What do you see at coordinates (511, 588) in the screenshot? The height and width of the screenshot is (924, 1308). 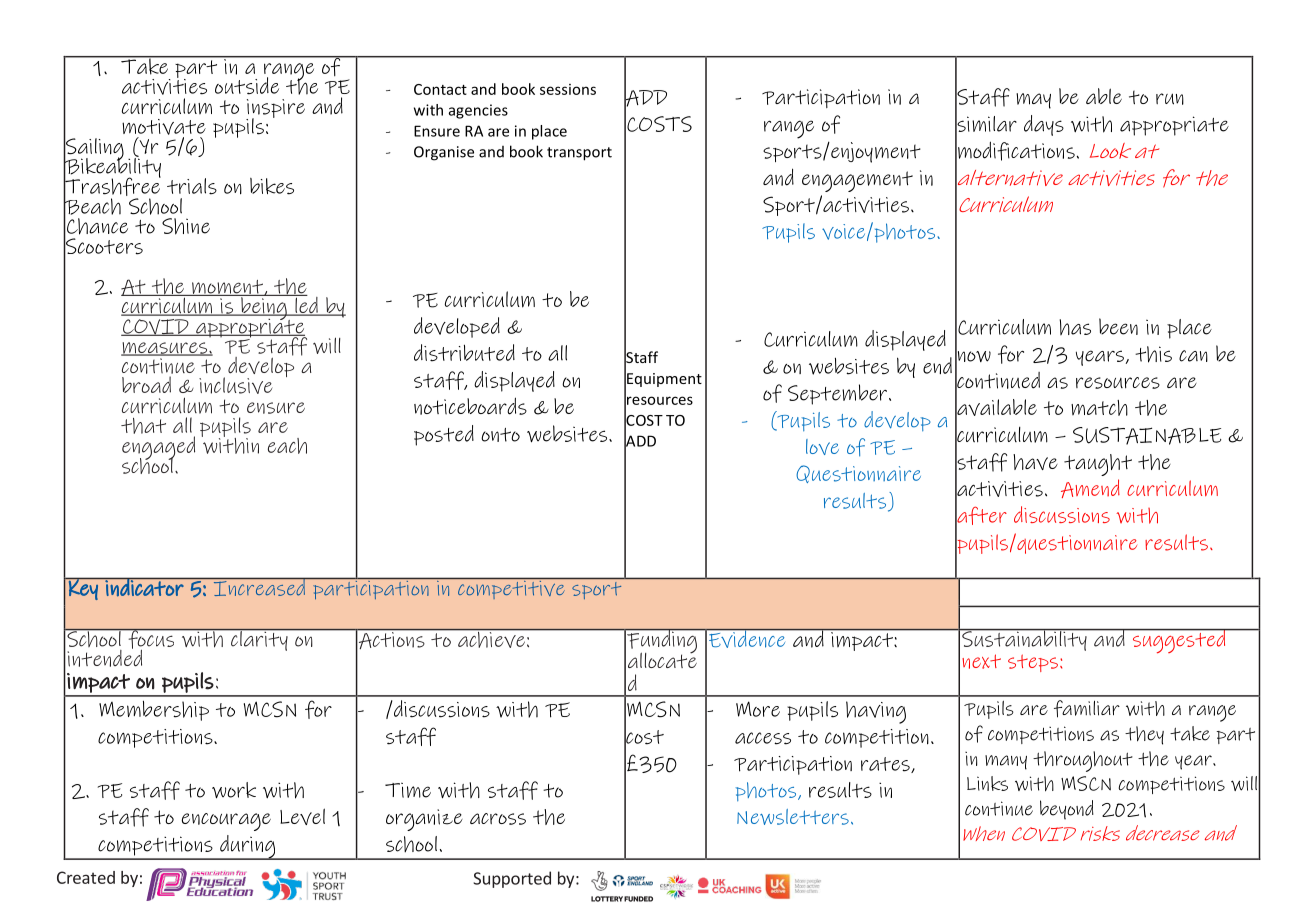 I see `competitive` at bounding box center [511, 588].
